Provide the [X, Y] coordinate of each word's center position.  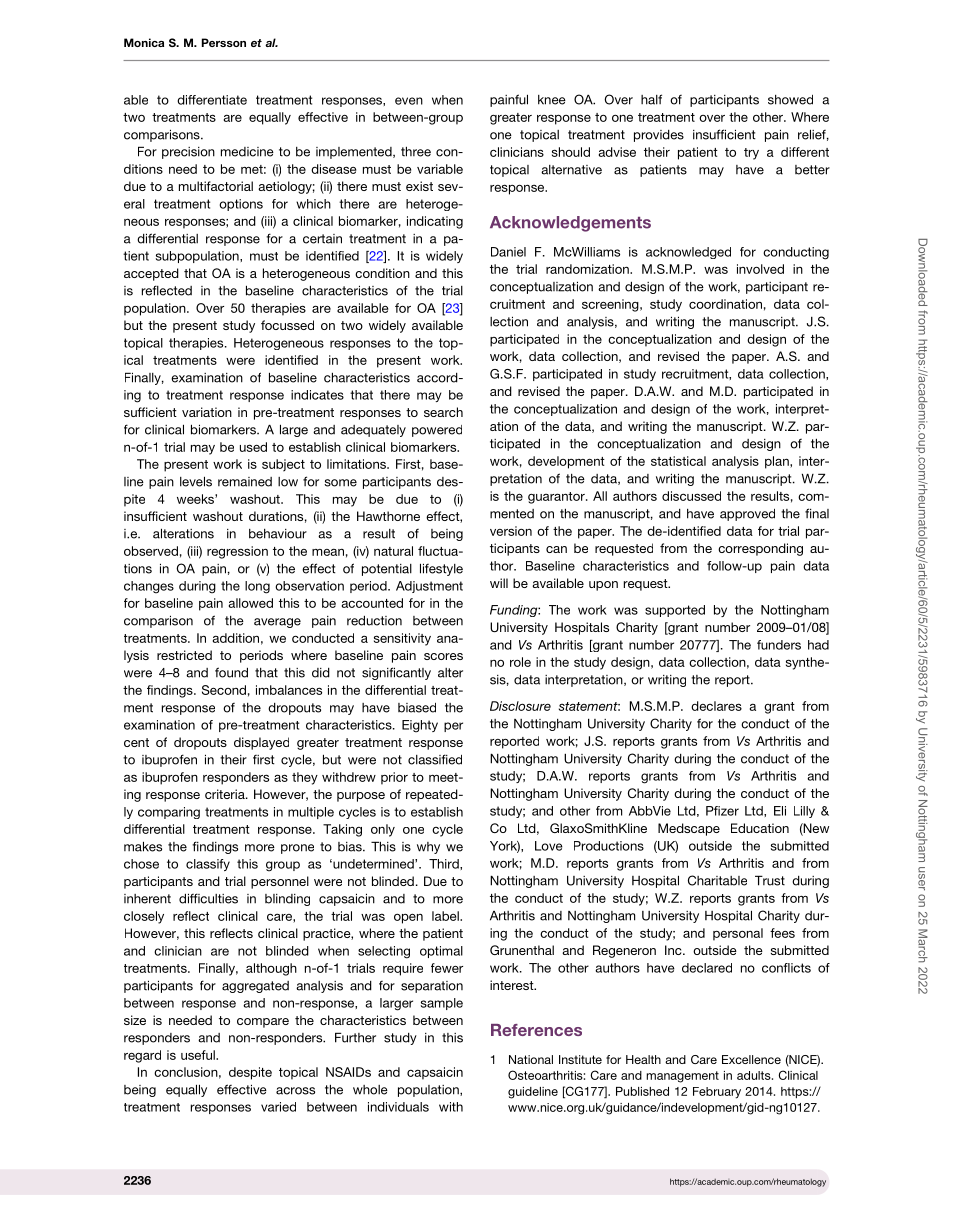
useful [199, 1055]
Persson [224, 42]
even [409, 101]
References [536, 1030]
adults [755, 1075]
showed [790, 100]
